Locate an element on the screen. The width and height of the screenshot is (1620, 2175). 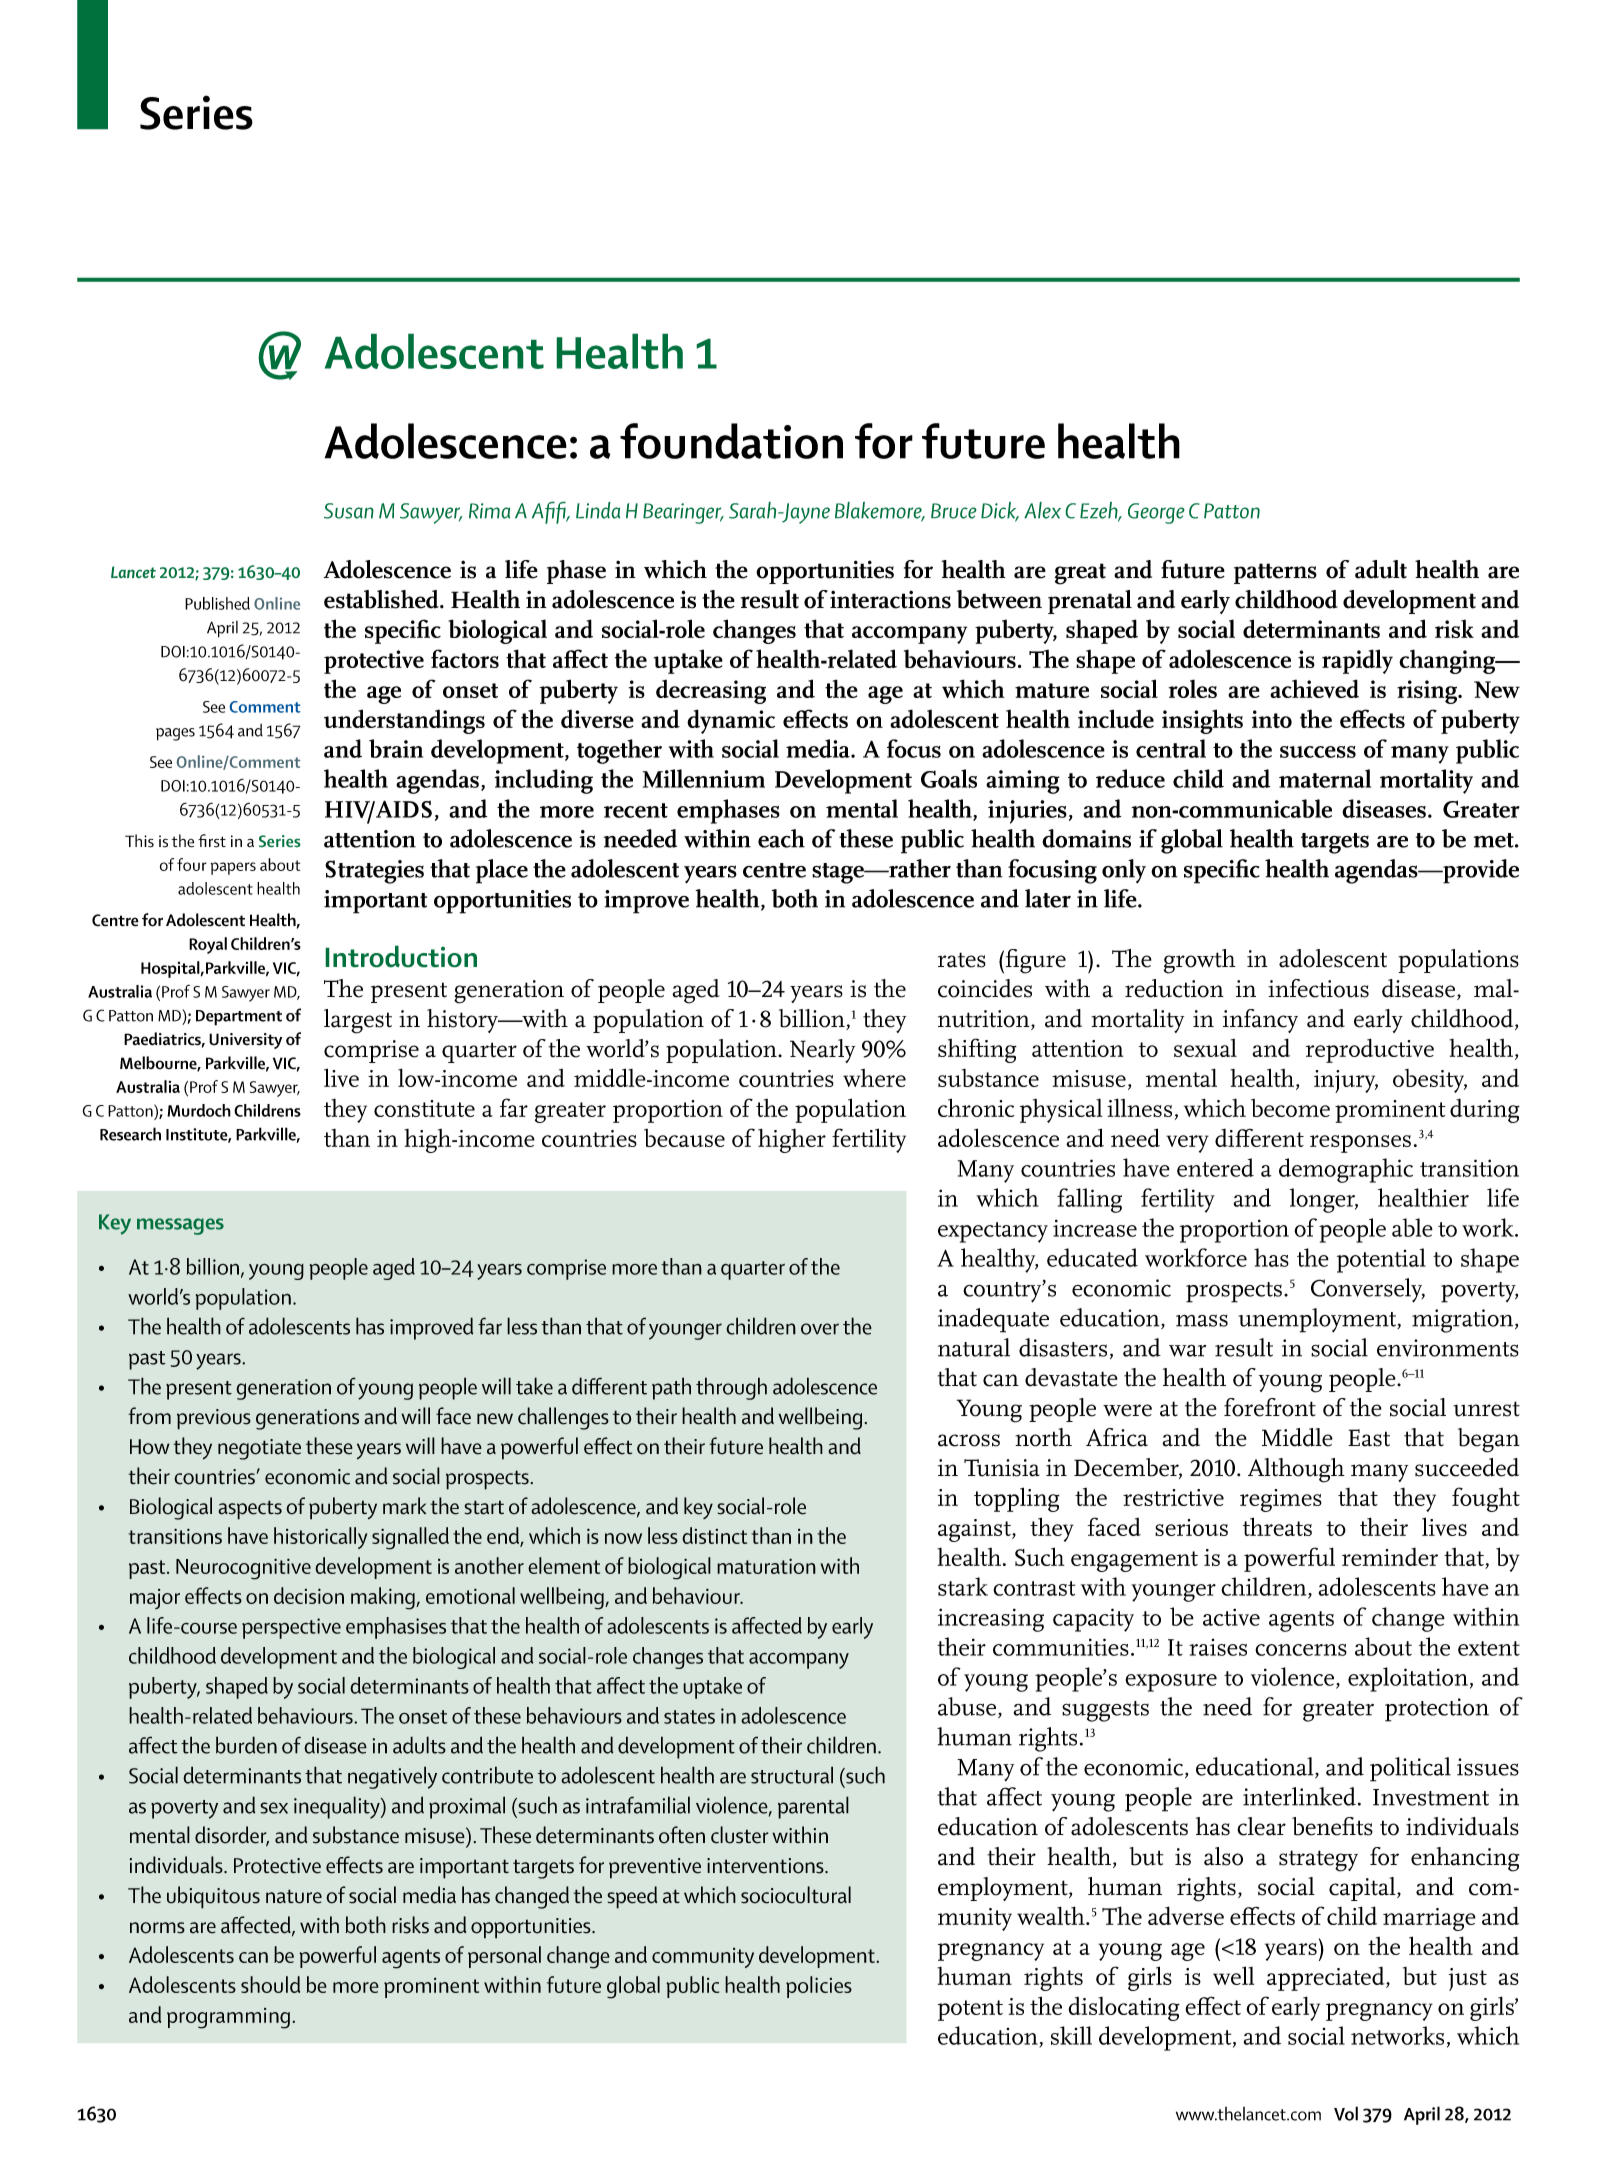
where is located at coordinates (874, 1078).
